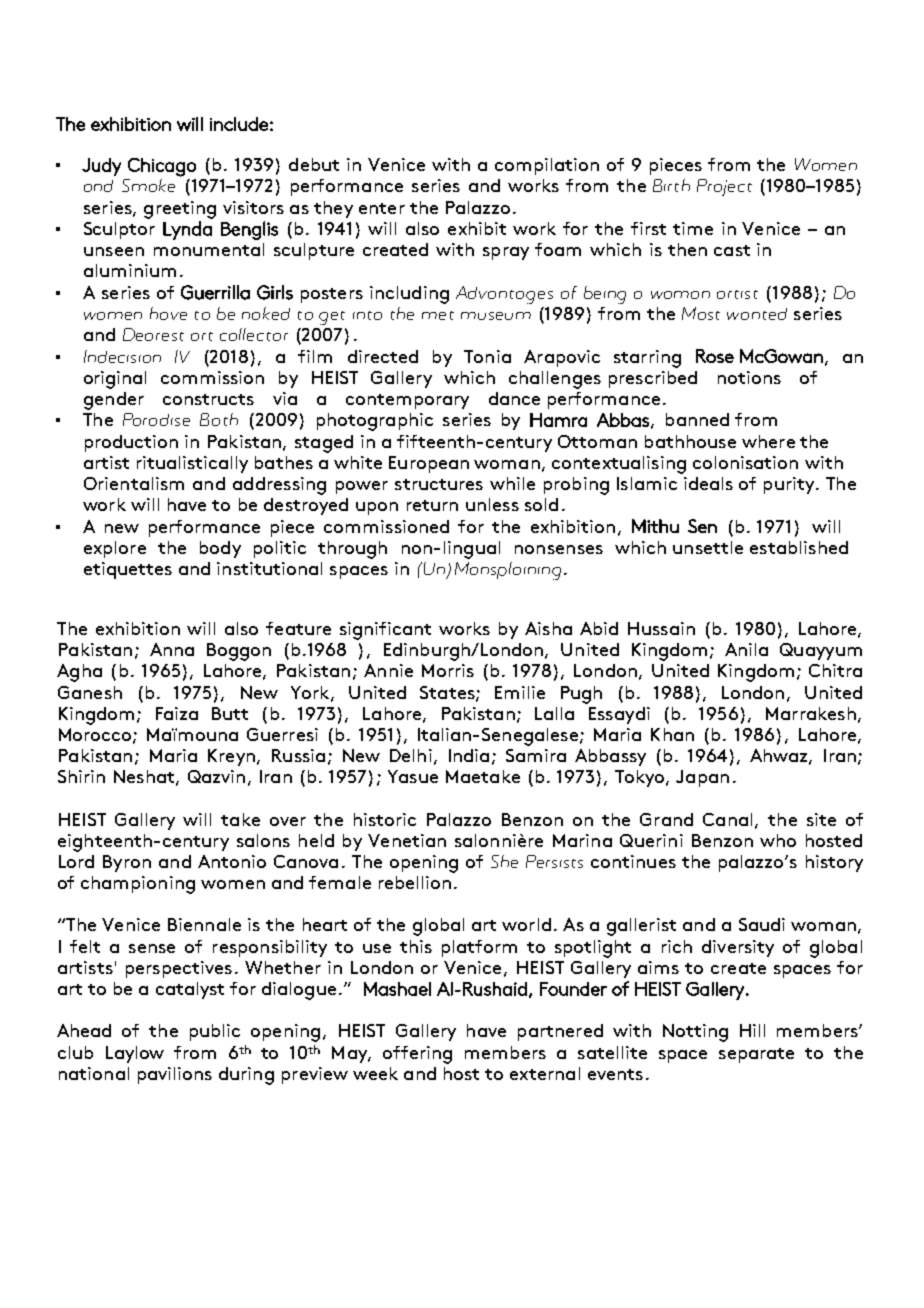 This page has height=1308, width=924. What do you see at coordinates (175, 1075) in the page?
I see `pavilions` at bounding box center [175, 1075].
